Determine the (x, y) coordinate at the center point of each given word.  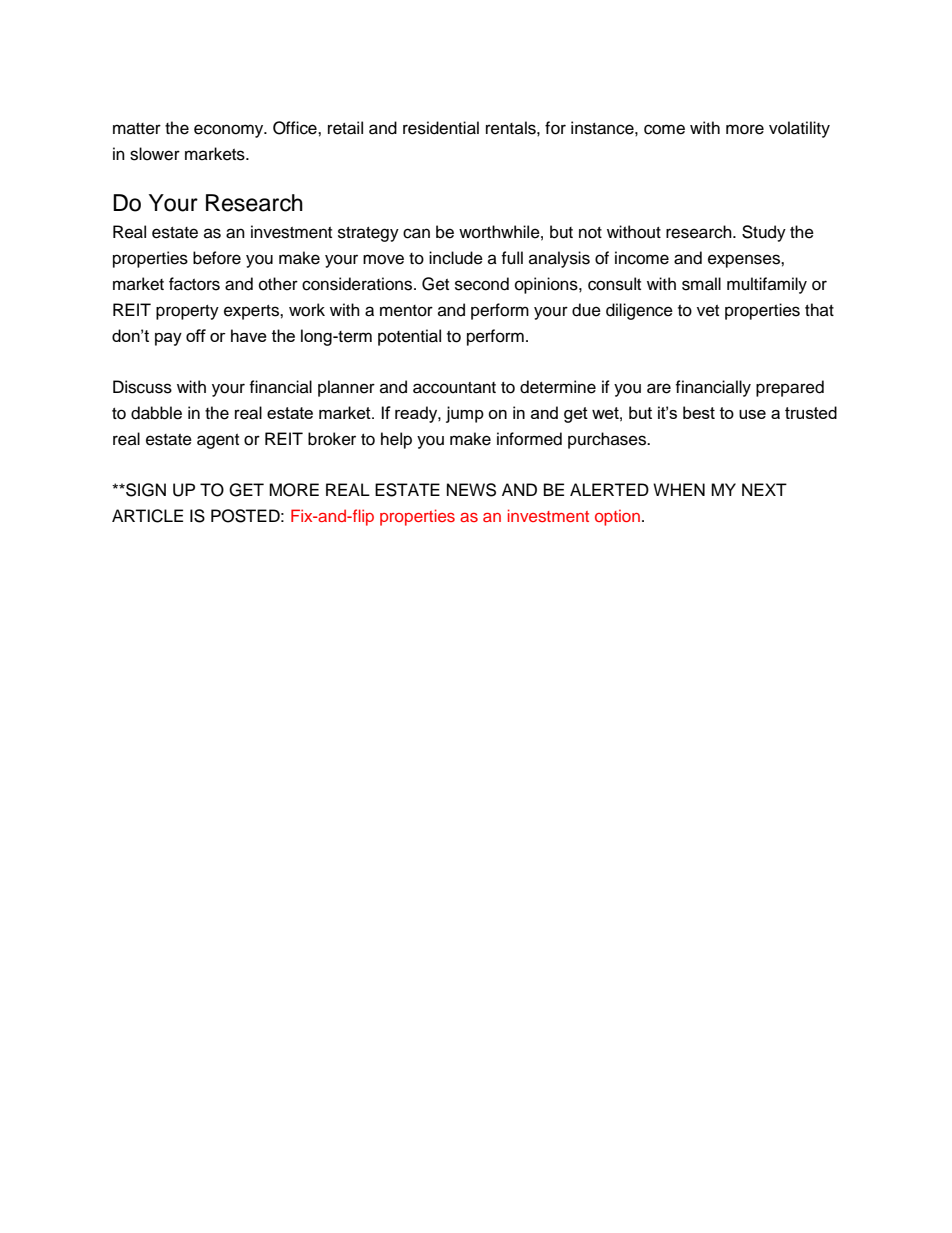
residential (441, 128)
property (187, 312)
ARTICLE (147, 516)
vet (708, 311)
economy (230, 131)
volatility (799, 129)
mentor (406, 311)
